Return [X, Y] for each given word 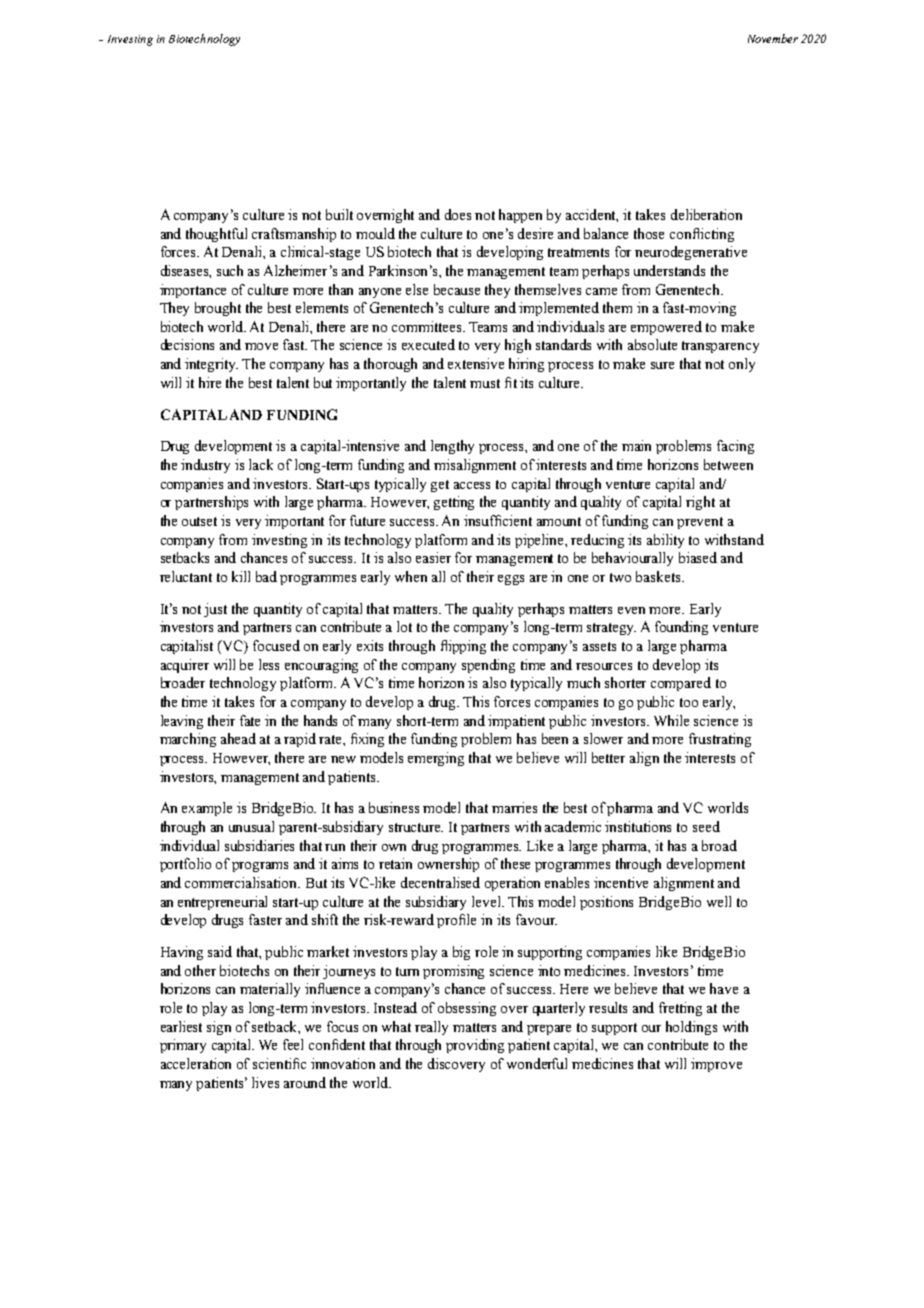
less [269, 664]
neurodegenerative [691, 253]
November [773, 38]
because [457, 289]
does [458, 214]
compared [681, 684]
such [230, 270]
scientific [279, 1063]
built [339, 214]
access [472, 485]
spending [488, 666]
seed [706, 826]
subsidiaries [259, 845]
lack [261, 464]
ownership [448, 865]
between [728, 464]
